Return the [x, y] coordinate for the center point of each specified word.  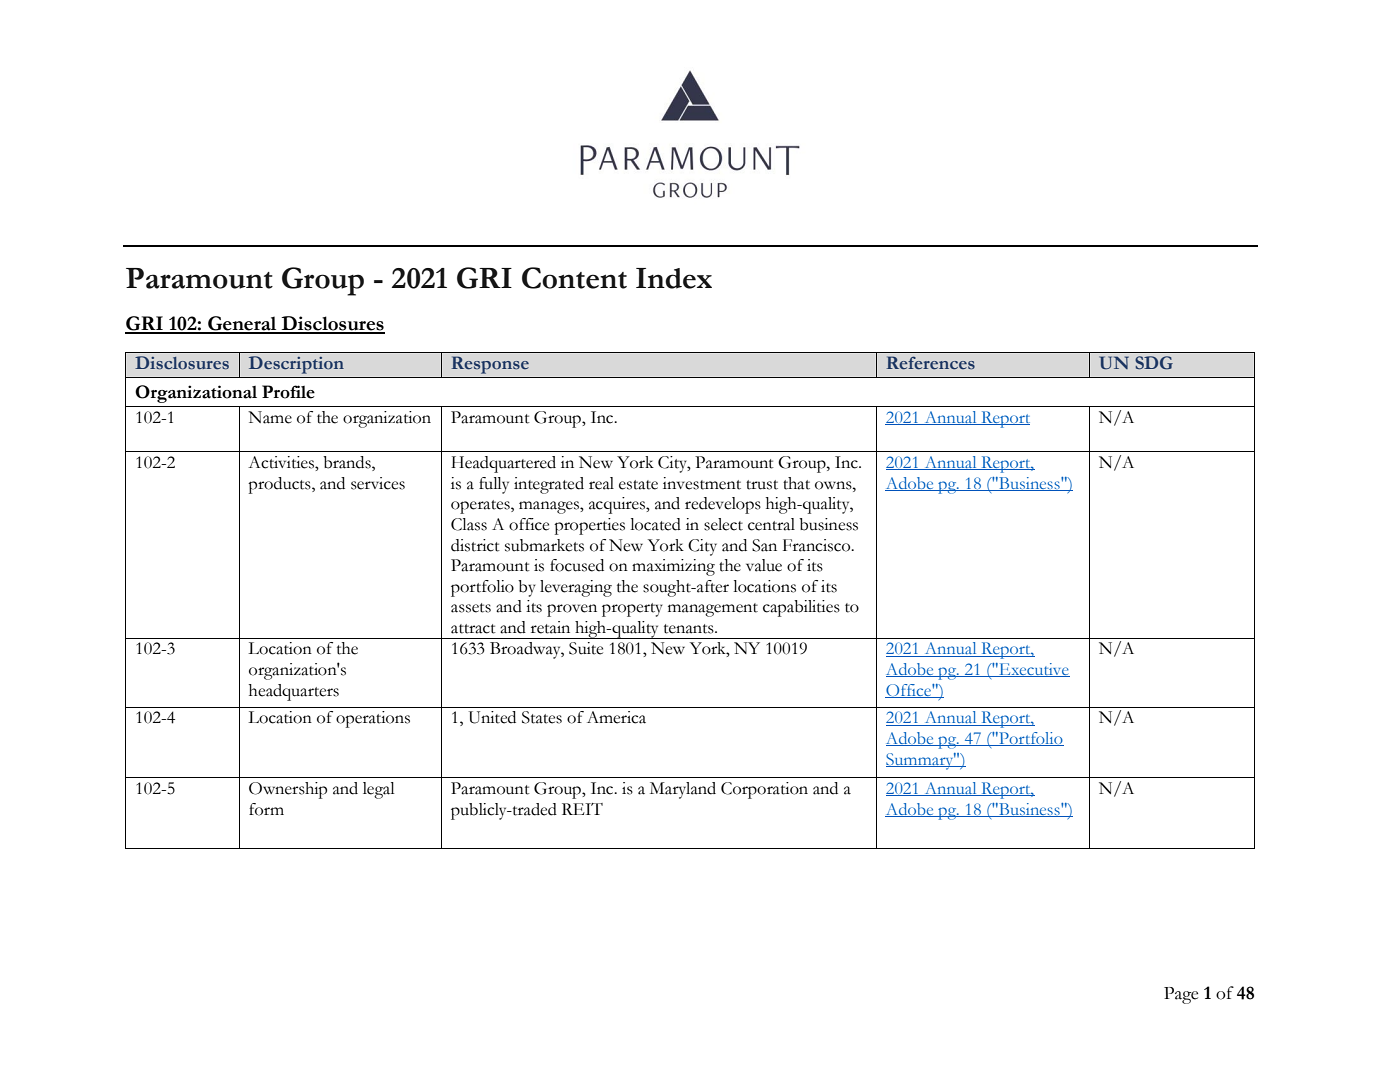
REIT [582, 809]
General [242, 324]
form [266, 809]
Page [1181, 995]
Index [674, 278]
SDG [1154, 363]
